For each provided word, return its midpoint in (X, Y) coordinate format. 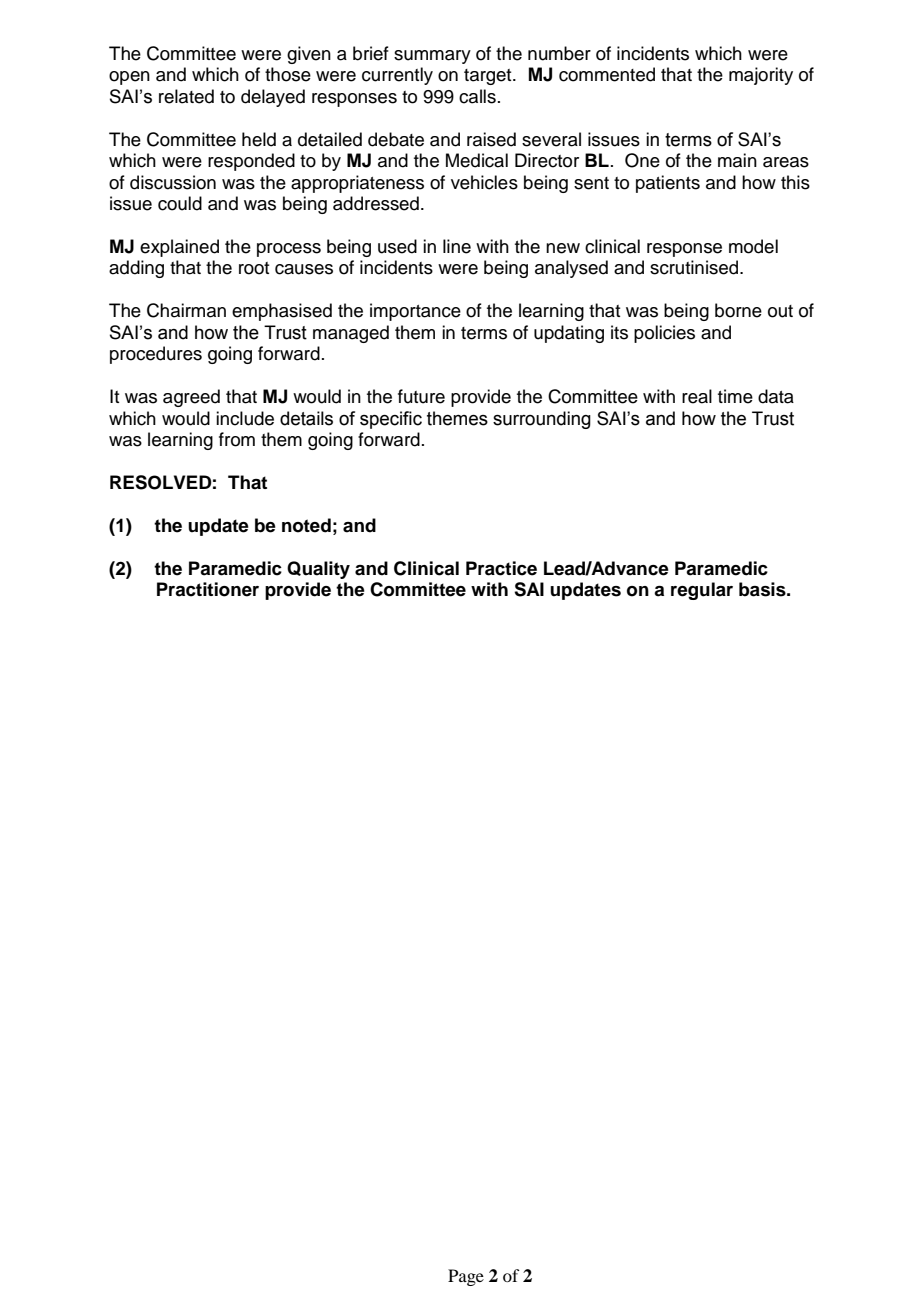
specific (391, 420)
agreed (191, 398)
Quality (318, 570)
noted (306, 525)
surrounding (542, 420)
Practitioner (208, 589)
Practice (501, 568)
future (421, 396)
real (697, 396)
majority (761, 76)
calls (477, 96)
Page (466, 1277)
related (186, 96)
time (735, 396)
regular (702, 591)
